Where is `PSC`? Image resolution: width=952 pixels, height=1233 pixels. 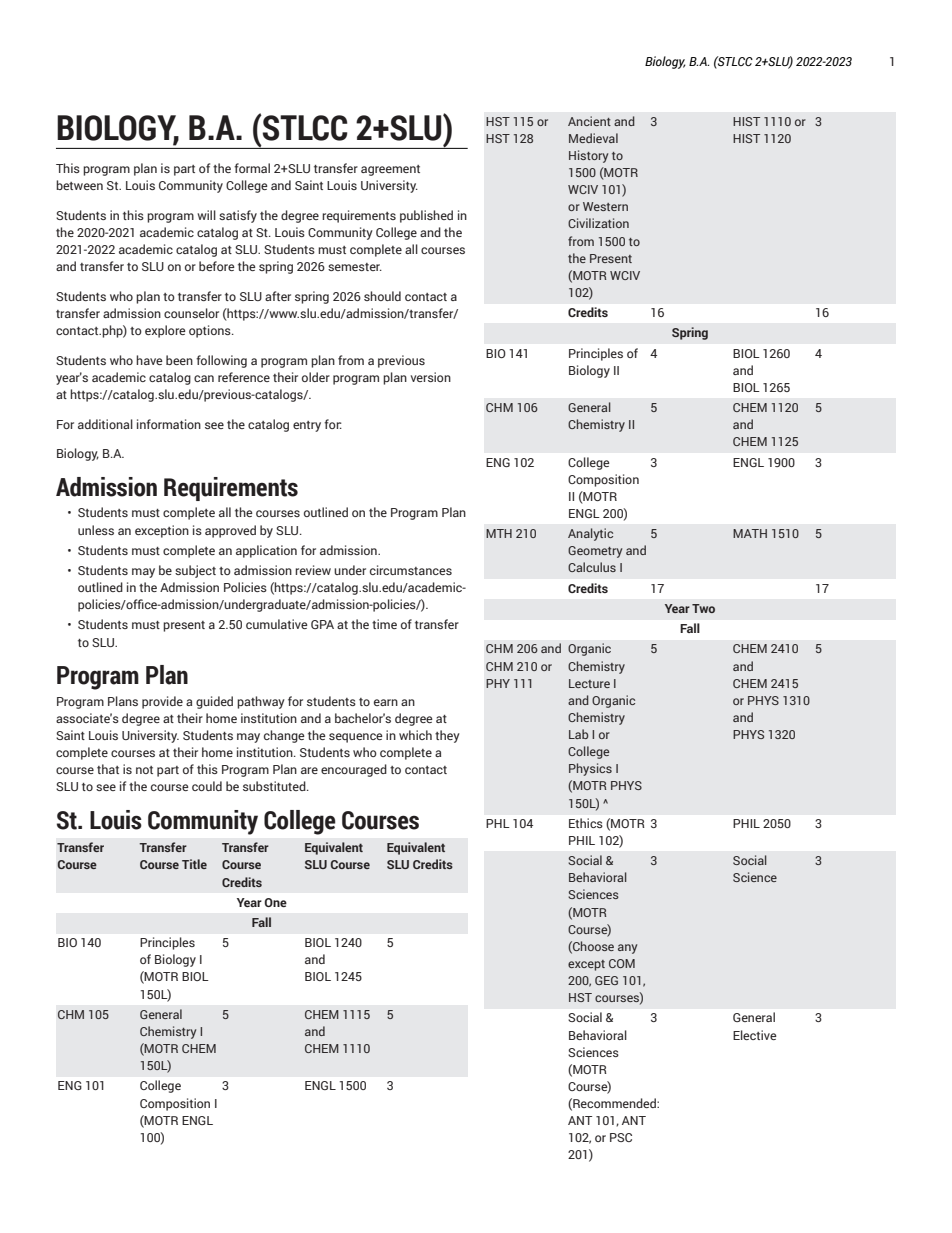
PSC is located at coordinates (621, 1137).
